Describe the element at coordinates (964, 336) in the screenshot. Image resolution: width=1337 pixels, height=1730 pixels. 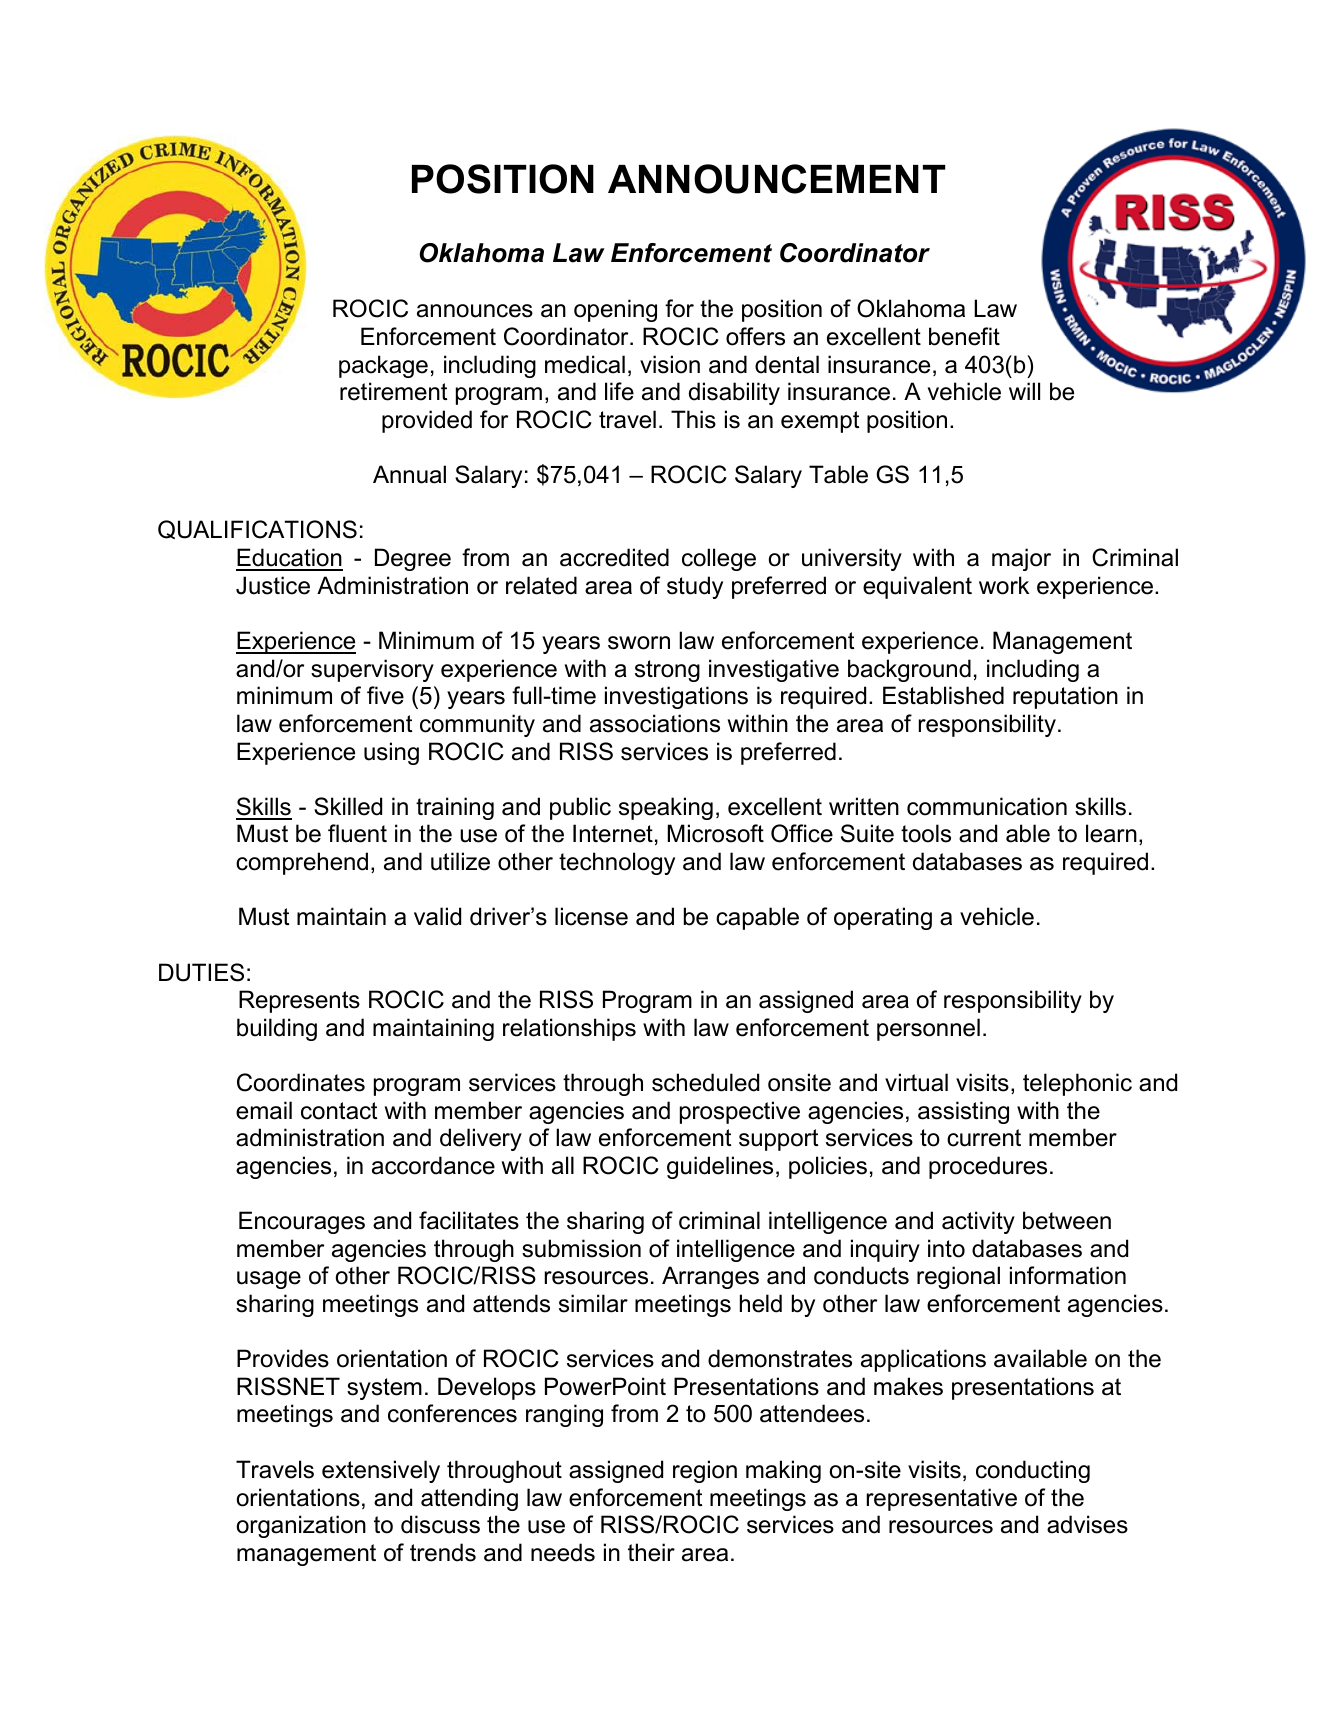
I see `benefit` at that location.
